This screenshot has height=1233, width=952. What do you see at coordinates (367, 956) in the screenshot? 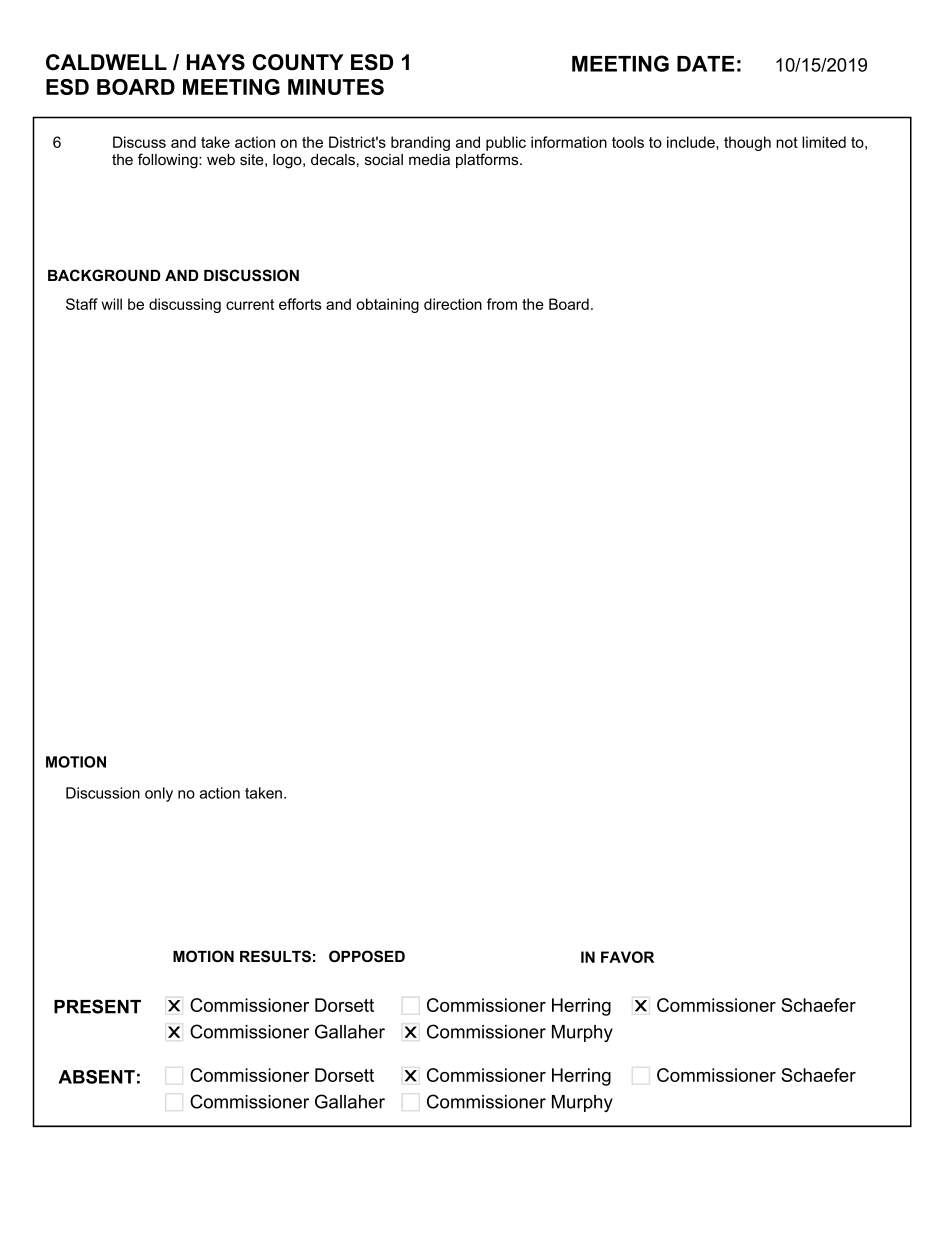
I see `OPPOSED` at bounding box center [367, 956].
